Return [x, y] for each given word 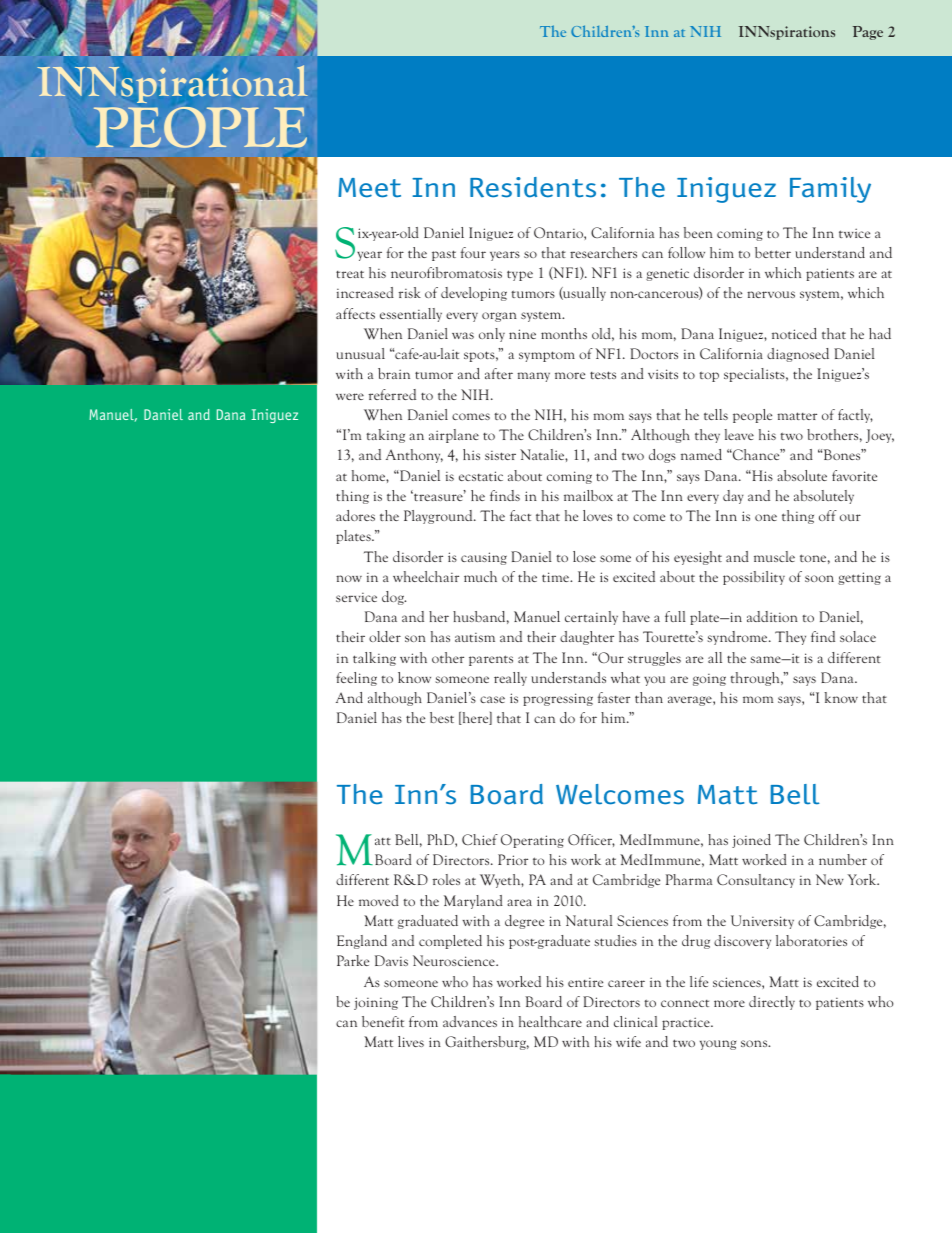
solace [858, 636]
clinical [636, 1021]
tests [603, 375]
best [442, 717]
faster [614, 697]
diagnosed [798, 355]
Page [868, 33]
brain [394, 373]
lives [411, 1041]
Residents [533, 187]
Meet [369, 188]
